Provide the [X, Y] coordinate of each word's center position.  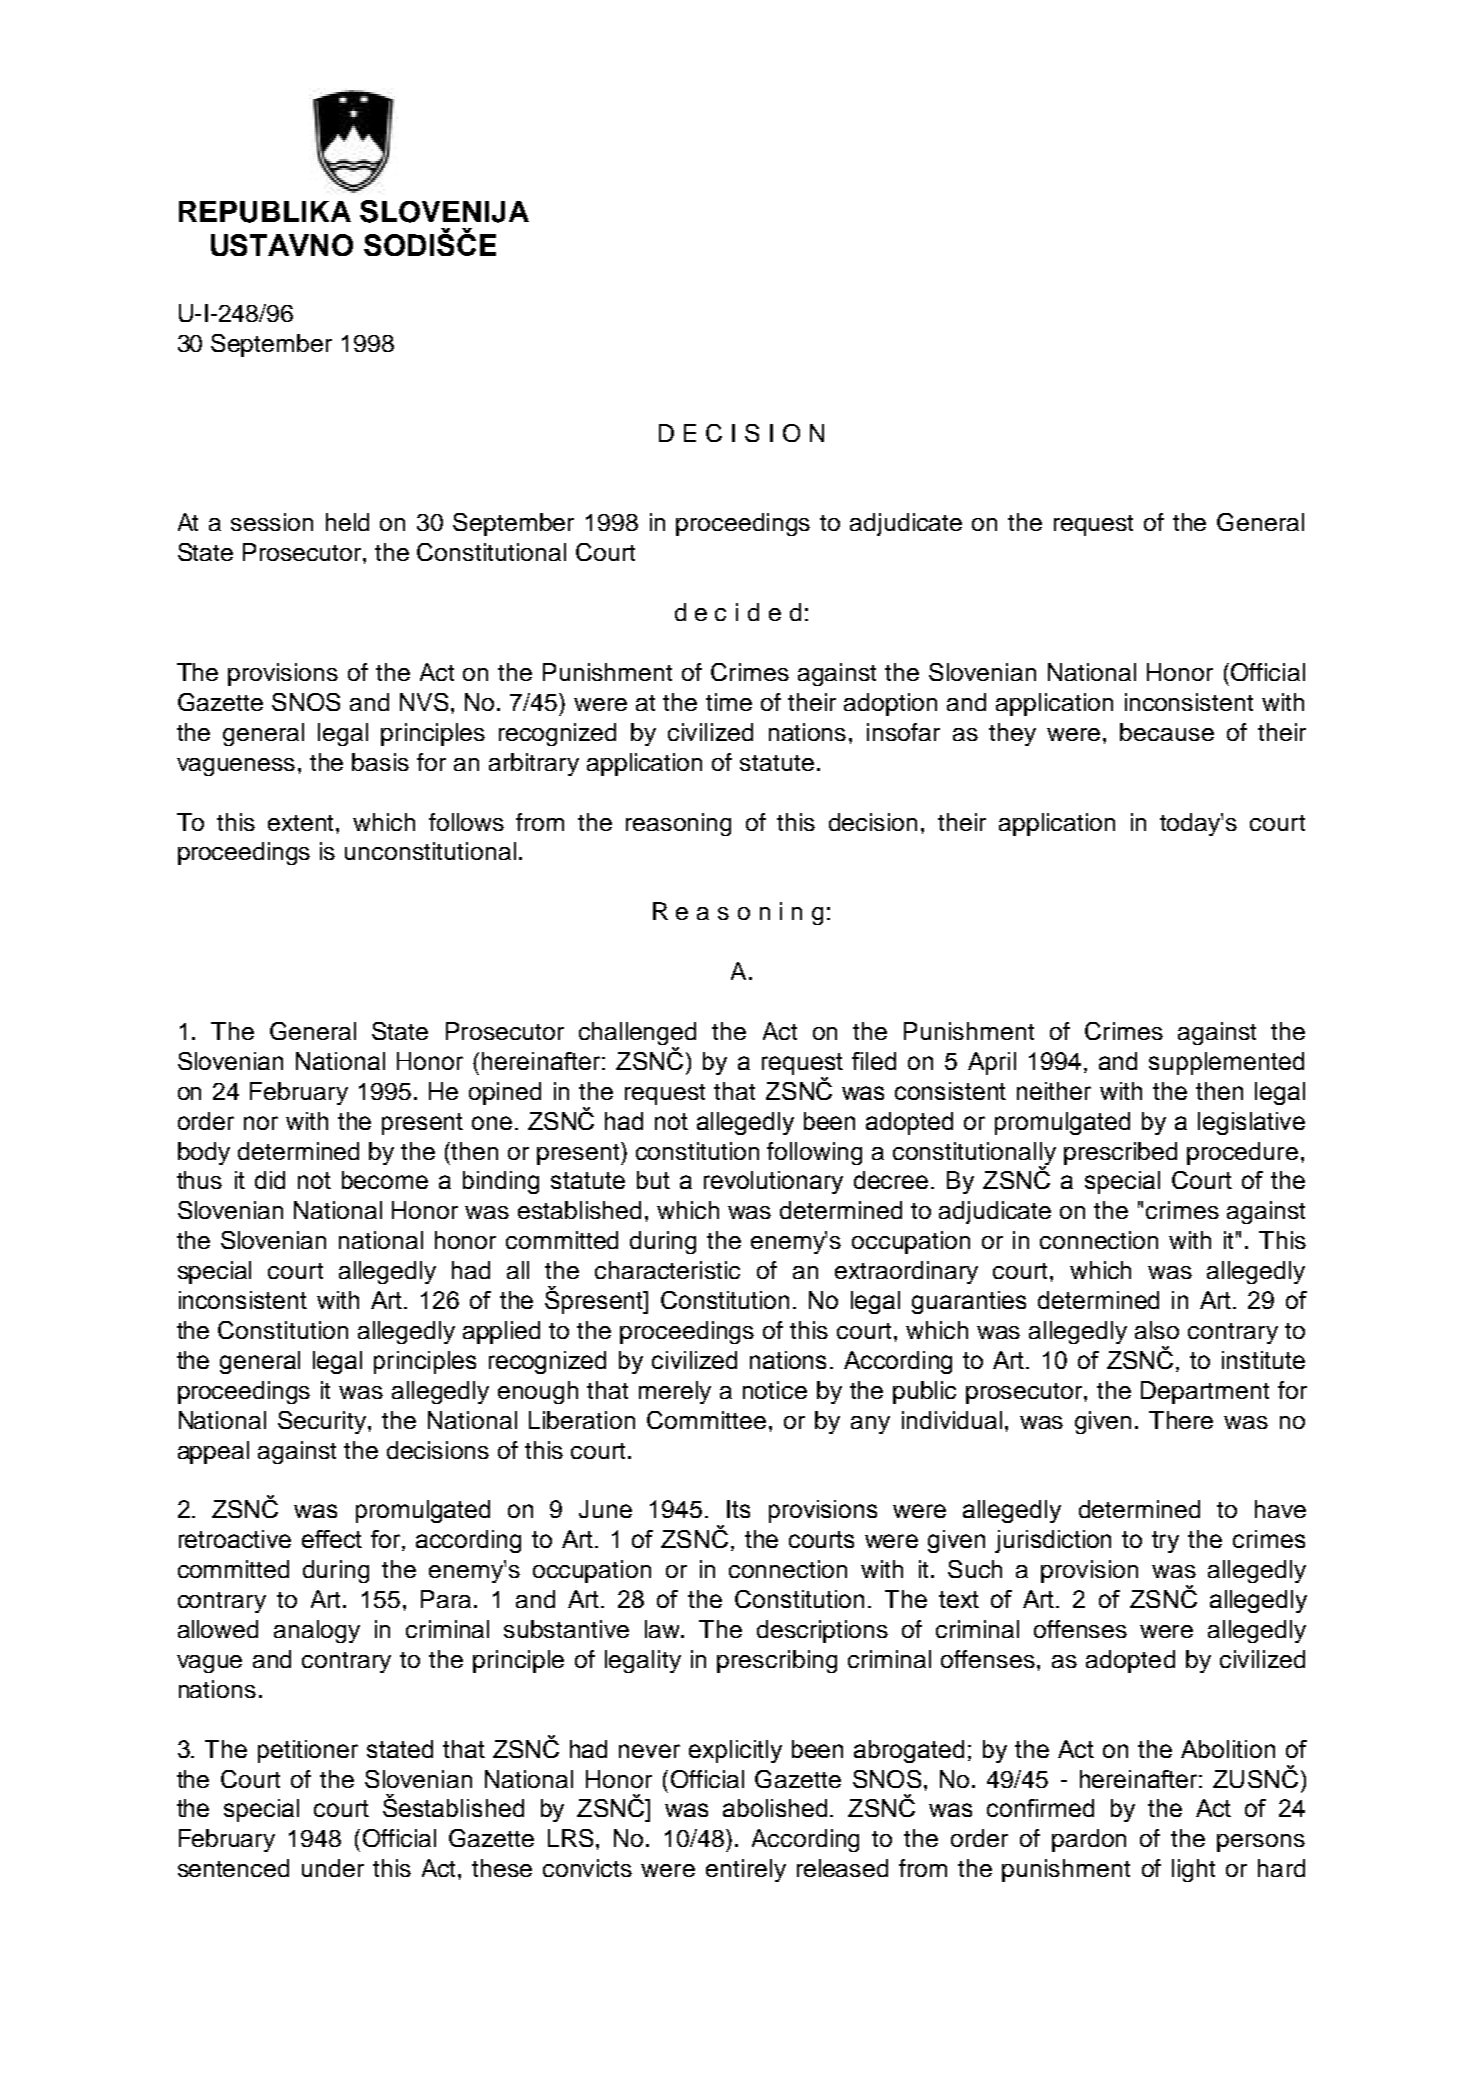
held [347, 522]
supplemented [1226, 1063]
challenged [637, 1035]
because [1167, 732]
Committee [706, 1420]
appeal [213, 1452]
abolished [775, 1808]
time [729, 702]
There [1181, 1420]
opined [505, 1093]
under [333, 1868]
